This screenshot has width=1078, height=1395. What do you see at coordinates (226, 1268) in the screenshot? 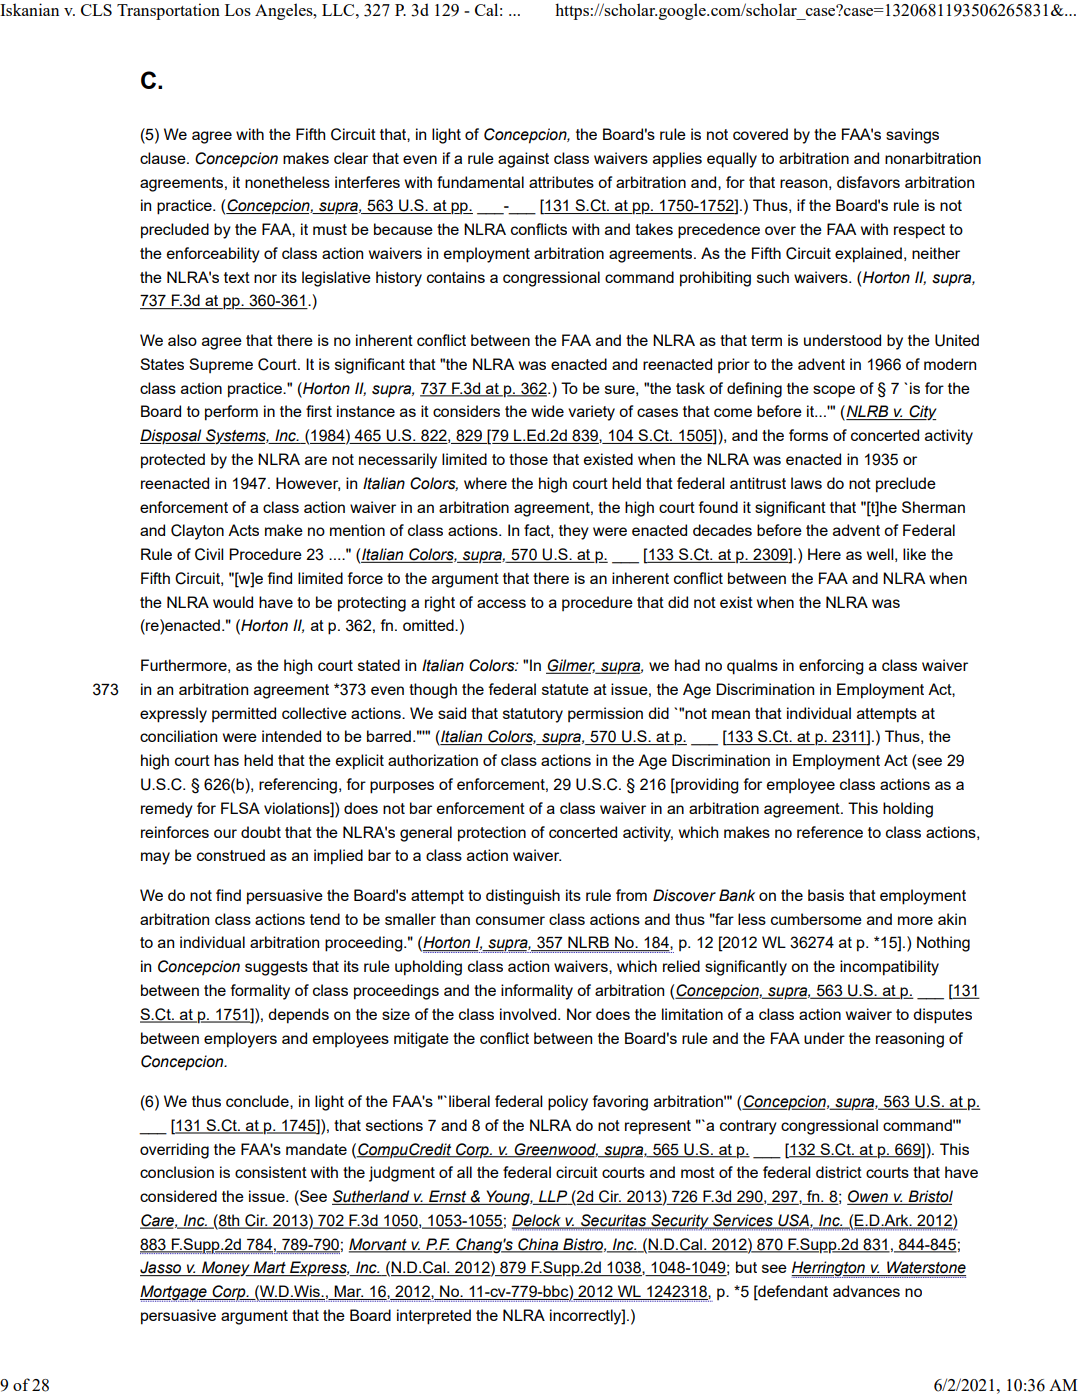
I see `Money` at bounding box center [226, 1268].
